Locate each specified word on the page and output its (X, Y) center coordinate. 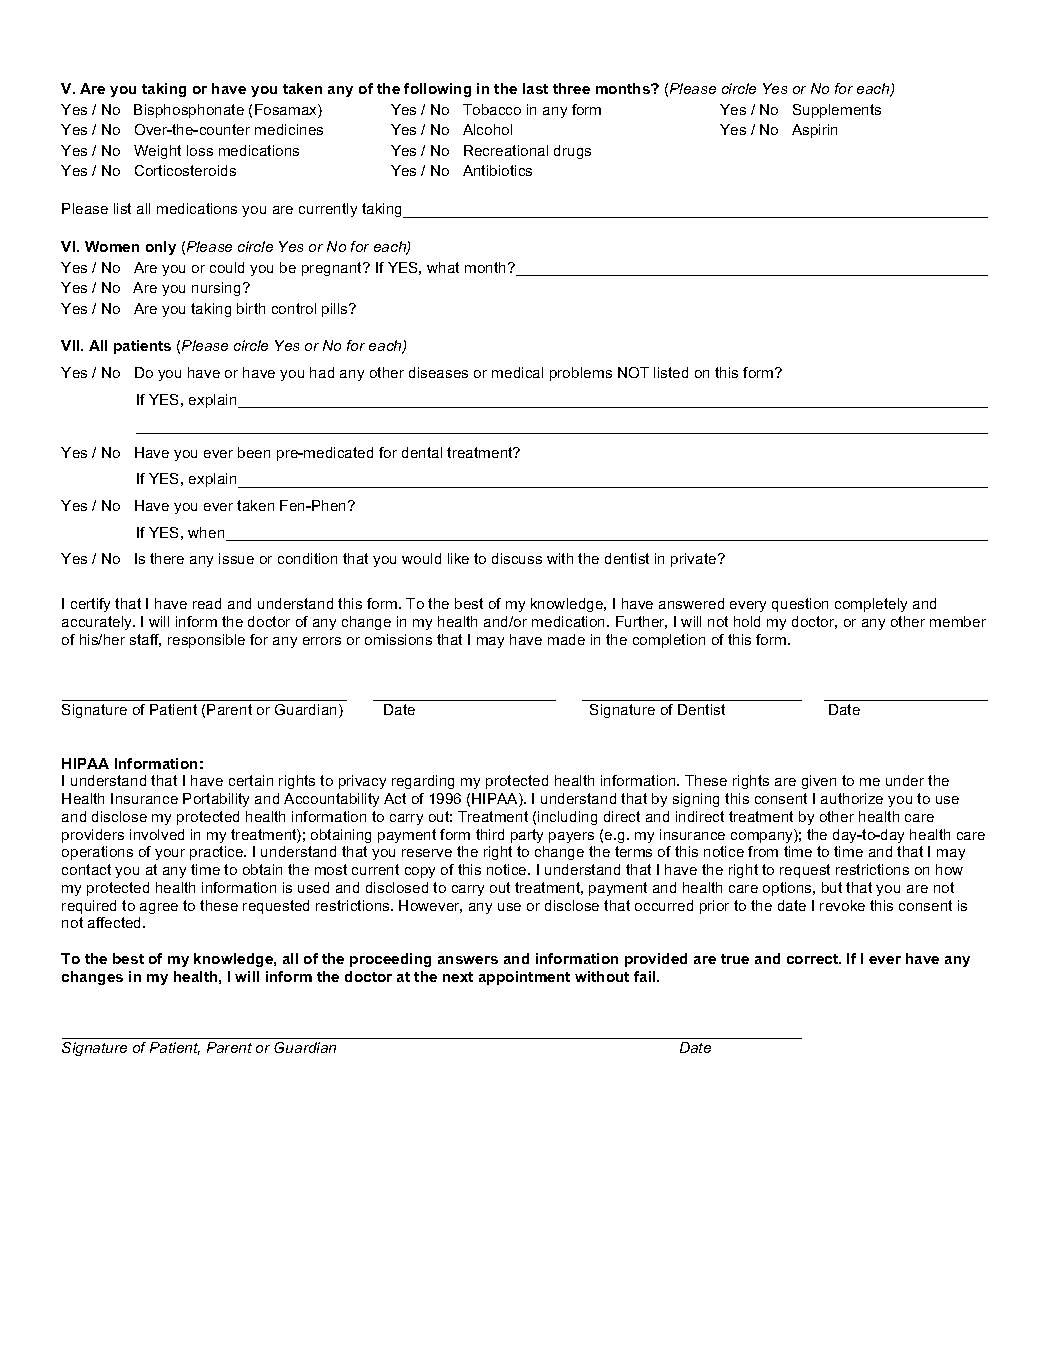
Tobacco (492, 109)
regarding (423, 782)
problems (581, 374)
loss (200, 150)
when (207, 534)
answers (468, 960)
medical (517, 372)
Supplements (837, 111)
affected (116, 922)
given (819, 782)
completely (871, 605)
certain (251, 780)
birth (251, 308)
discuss (517, 558)
